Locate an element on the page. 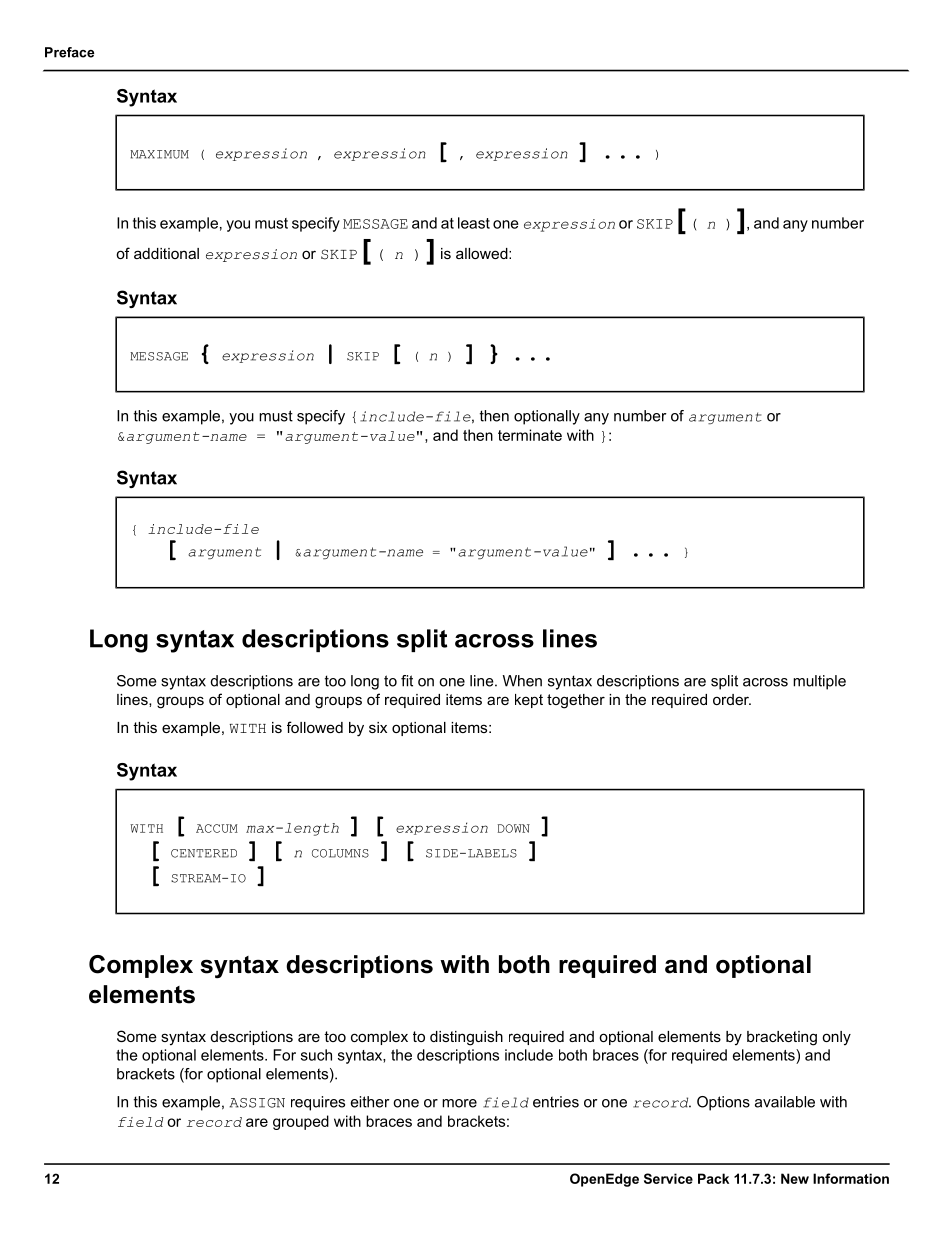  ASSIGN is located at coordinates (257, 1103).
